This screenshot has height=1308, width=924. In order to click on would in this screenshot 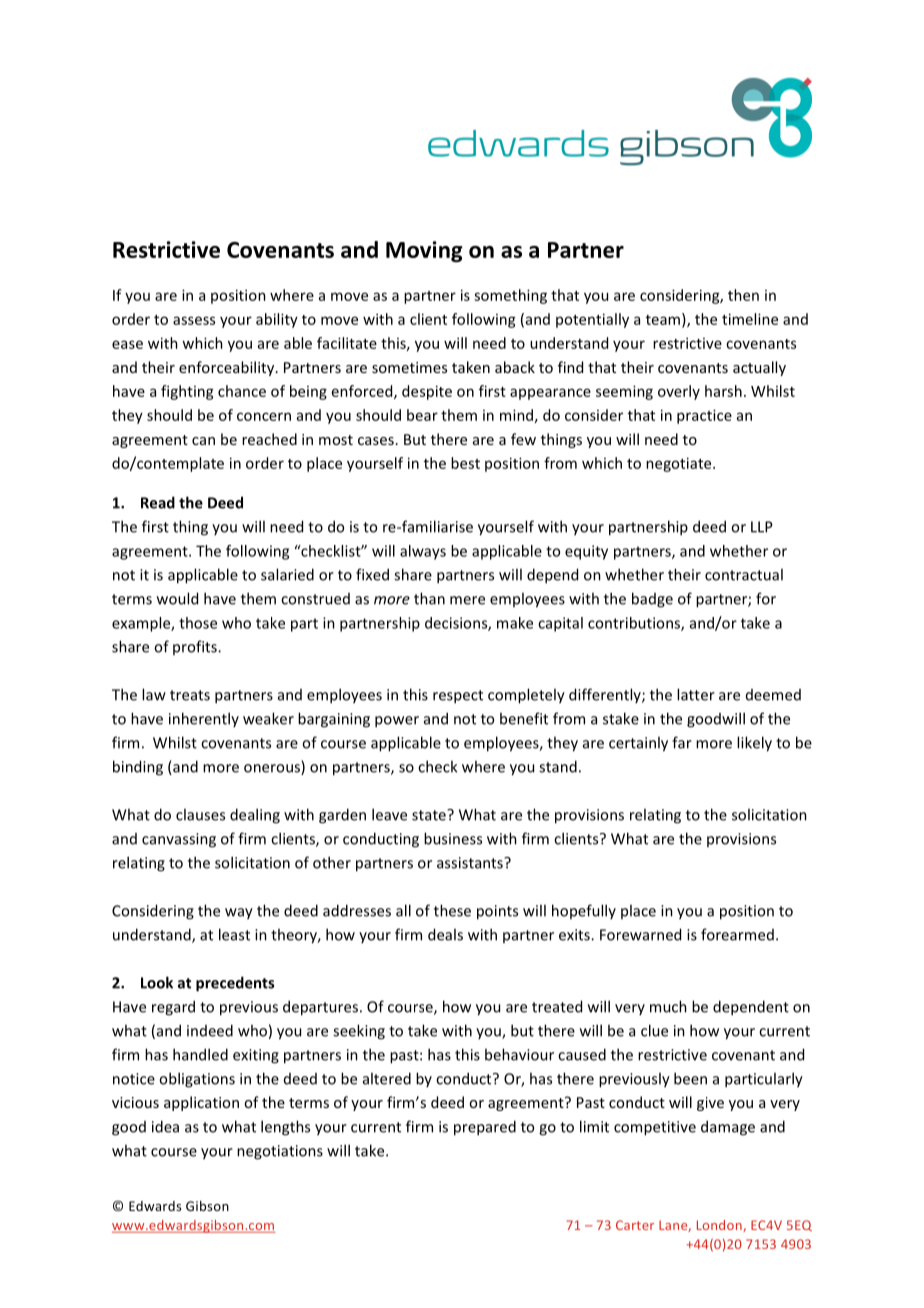, I will do `click(177, 598)`.
